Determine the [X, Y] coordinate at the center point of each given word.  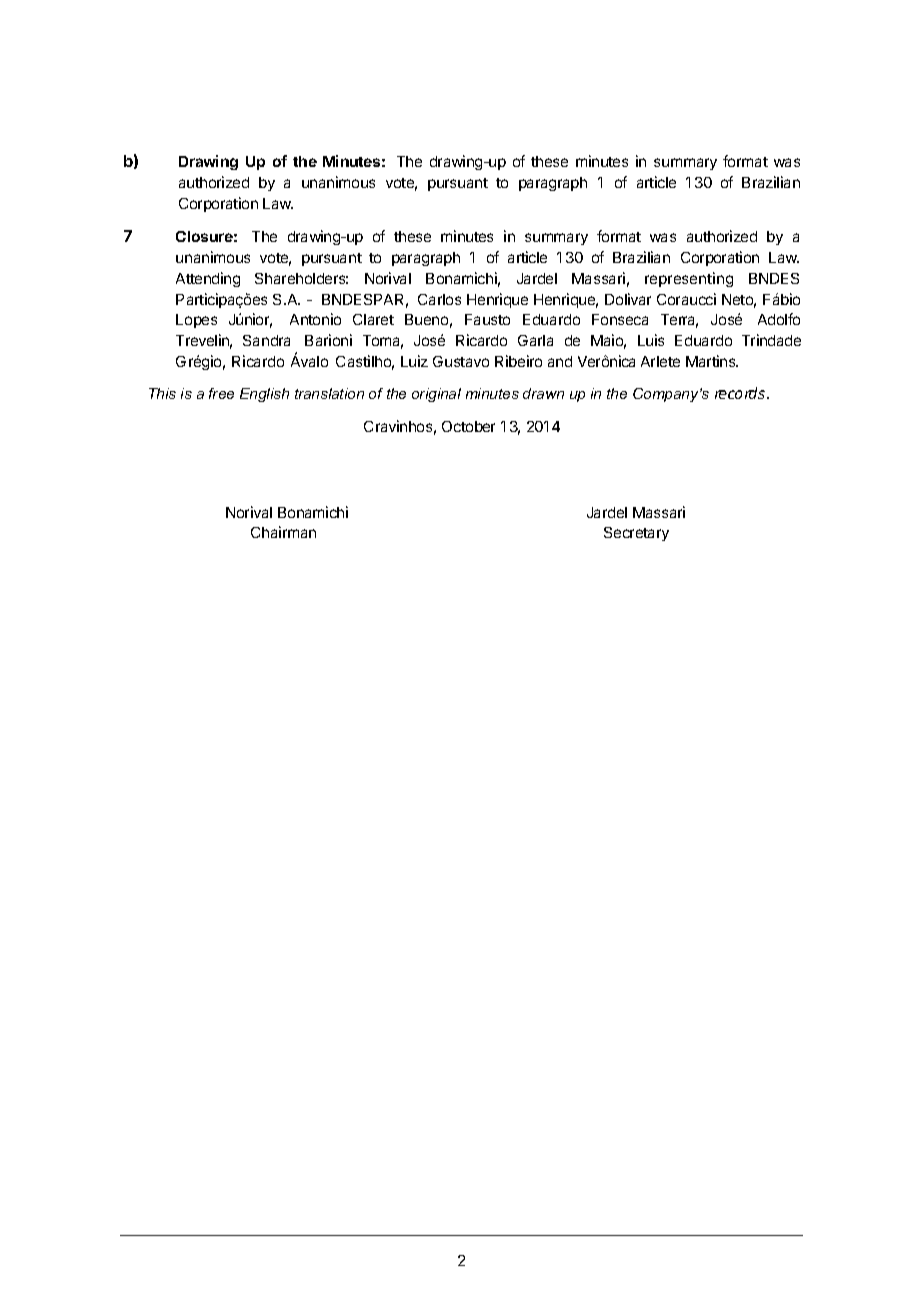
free [221, 393]
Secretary [636, 534]
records [741, 393]
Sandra [266, 340]
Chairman [283, 532]
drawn [543, 393]
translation [329, 393]
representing [689, 279]
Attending [208, 279]
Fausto [487, 319]
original [436, 395]
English [264, 395]
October [468, 426]
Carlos [439, 299]
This [162, 393]
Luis [651, 340]
